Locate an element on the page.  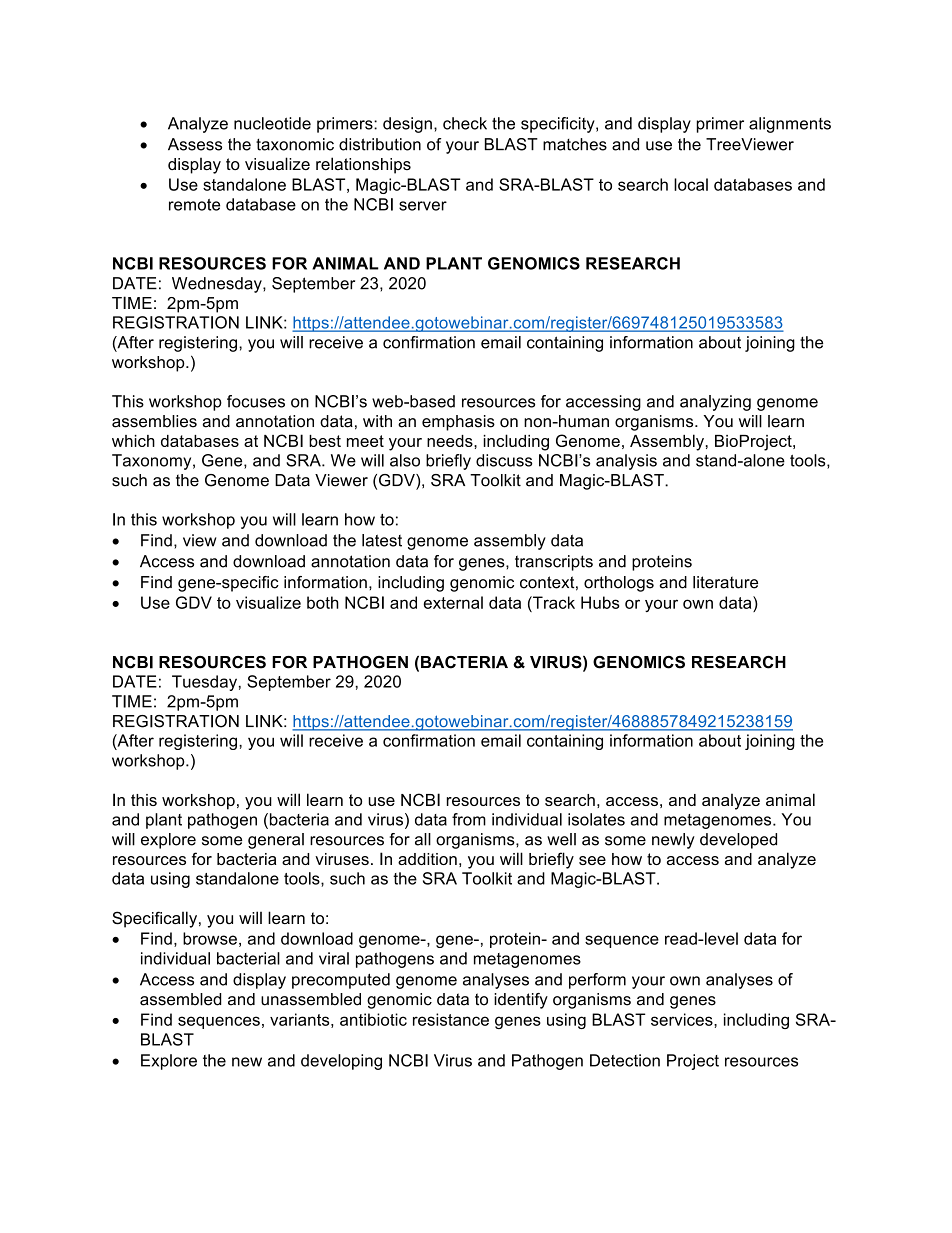
both is located at coordinates (323, 602).
